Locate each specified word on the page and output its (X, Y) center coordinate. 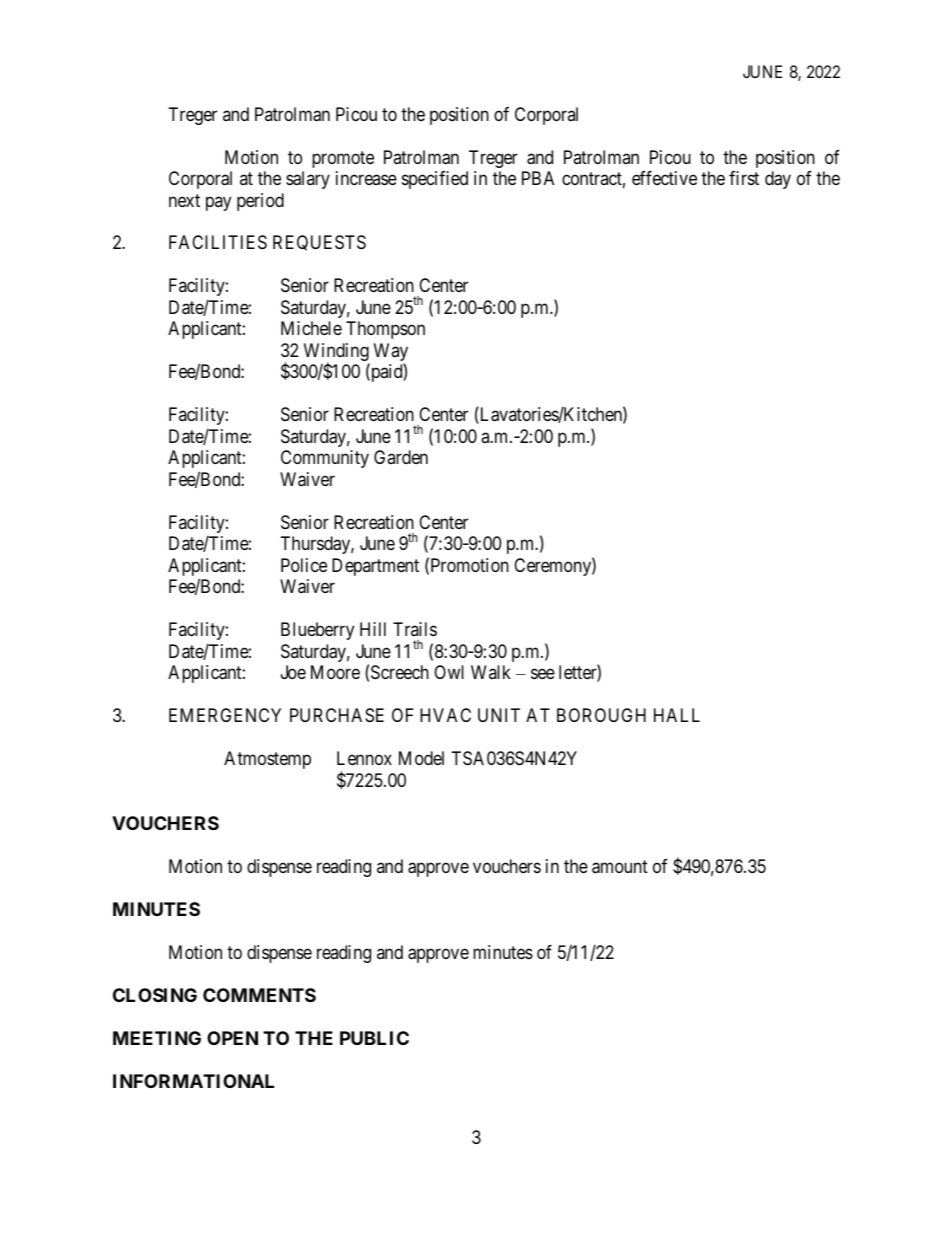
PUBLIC (374, 1038)
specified (435, 180)
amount (620, 867)
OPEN (232, 1038)
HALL (677, 715)
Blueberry (317, 631)
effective (664, 178)
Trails (415, 629)
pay (218, 203)
